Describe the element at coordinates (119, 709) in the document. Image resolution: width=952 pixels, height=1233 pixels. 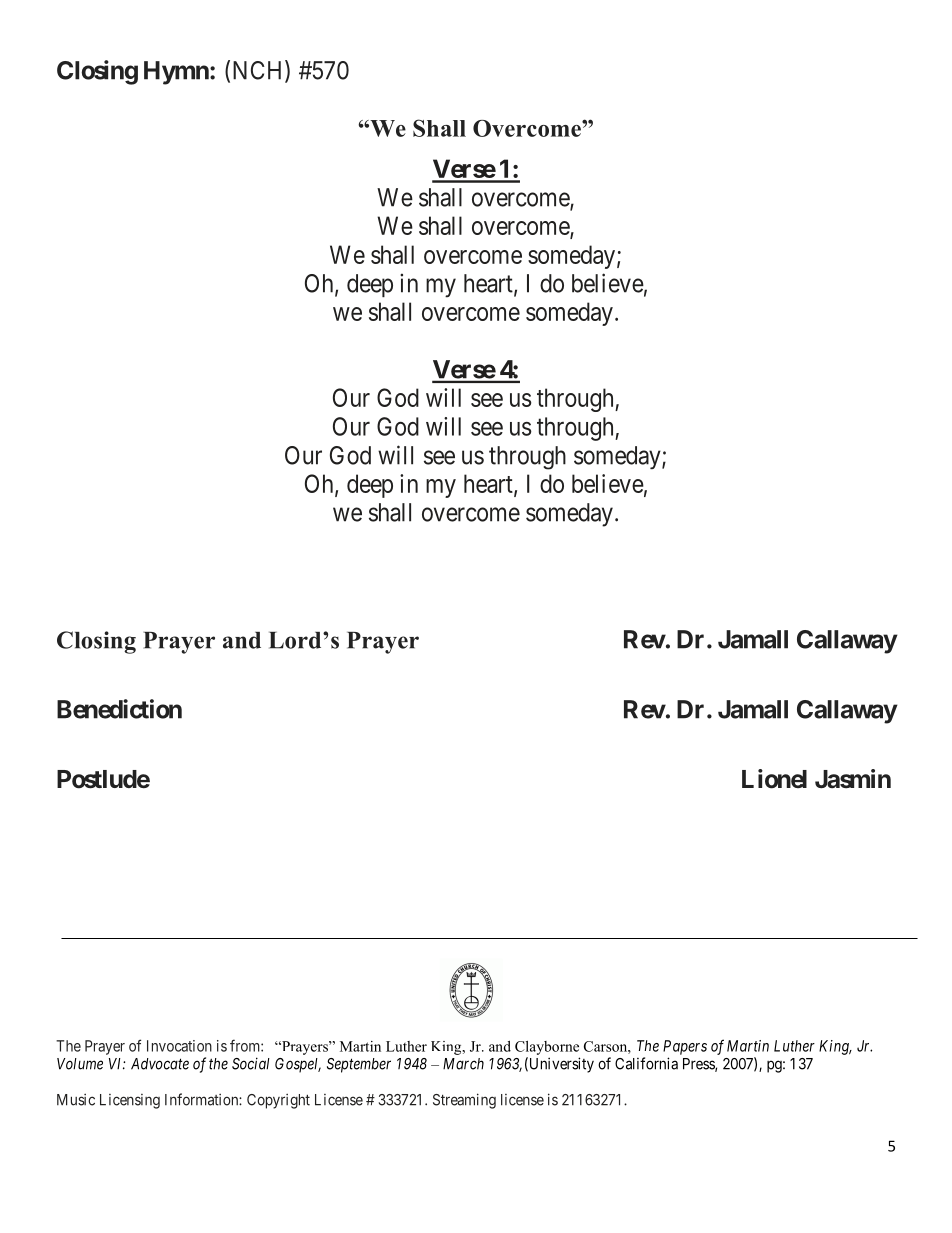
I see `Benediction` at that location.
